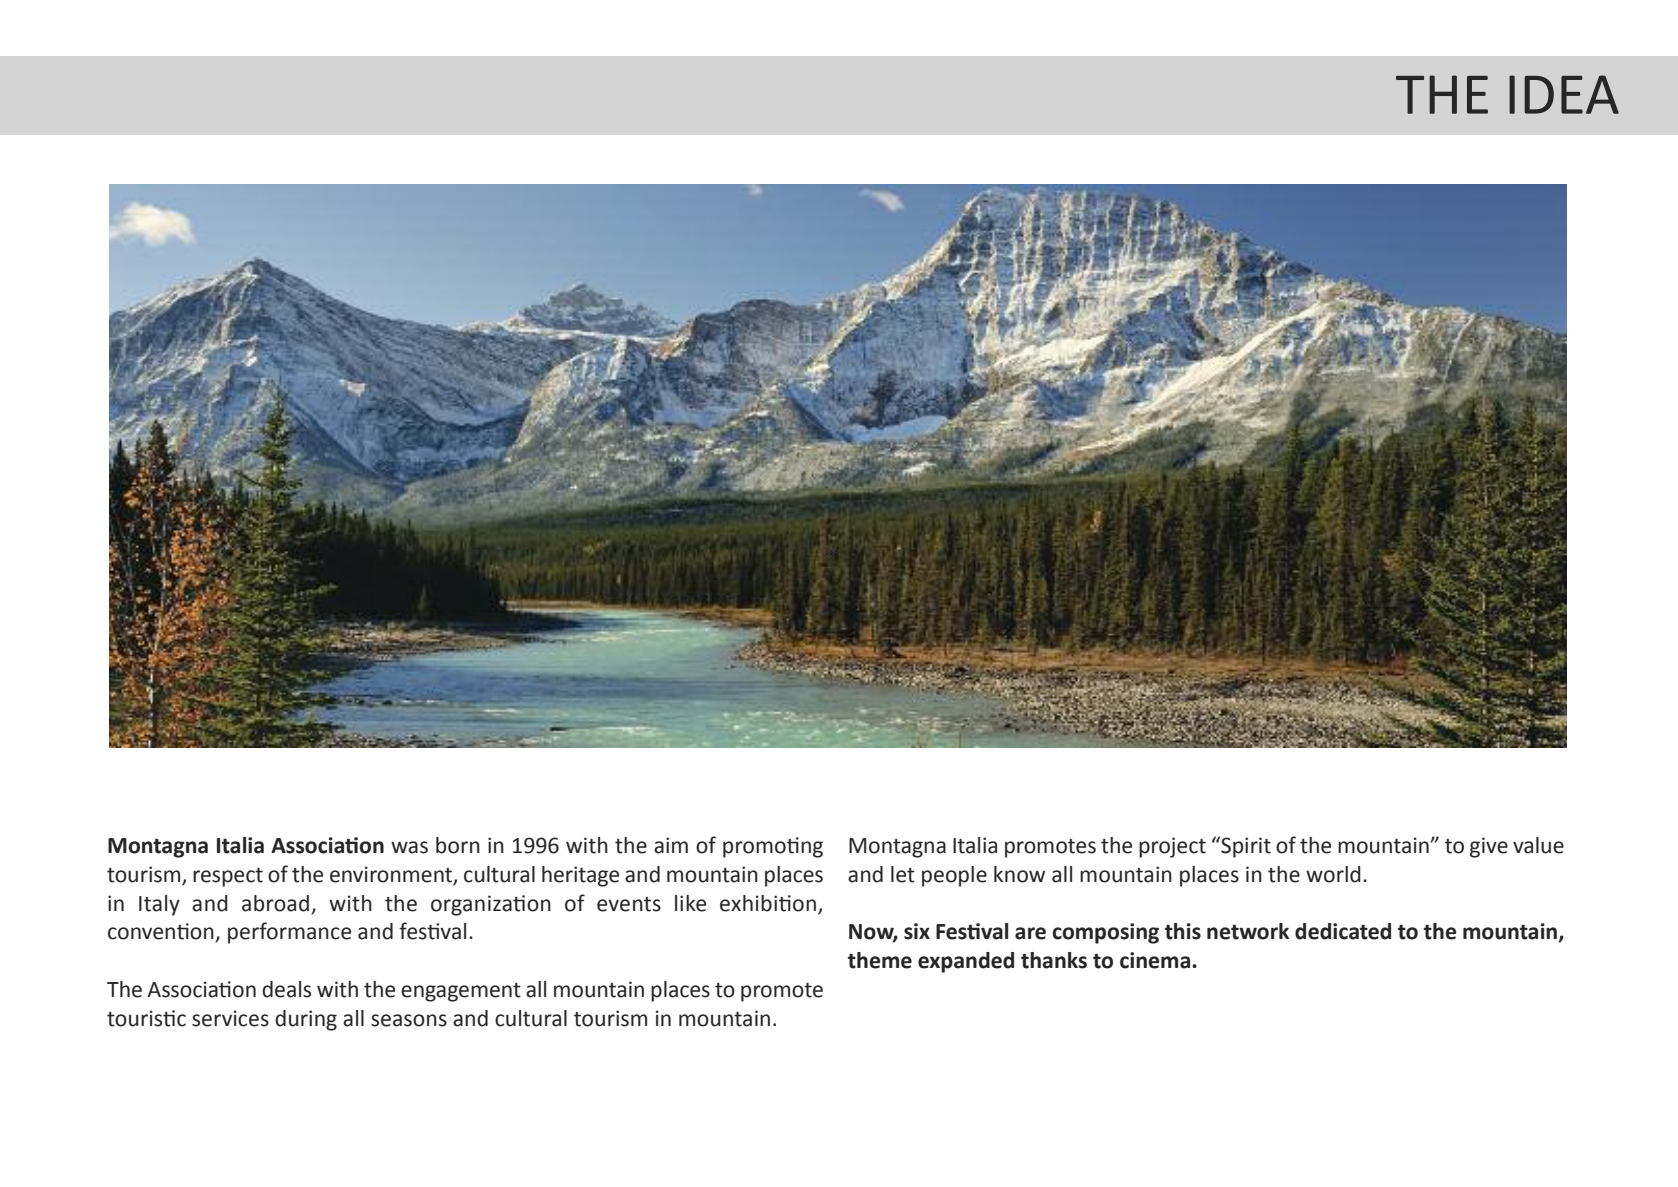  What do you see at coordinates (1343, 931) in the document?
I see `dedicated` at bounding box center [1343, 931].
